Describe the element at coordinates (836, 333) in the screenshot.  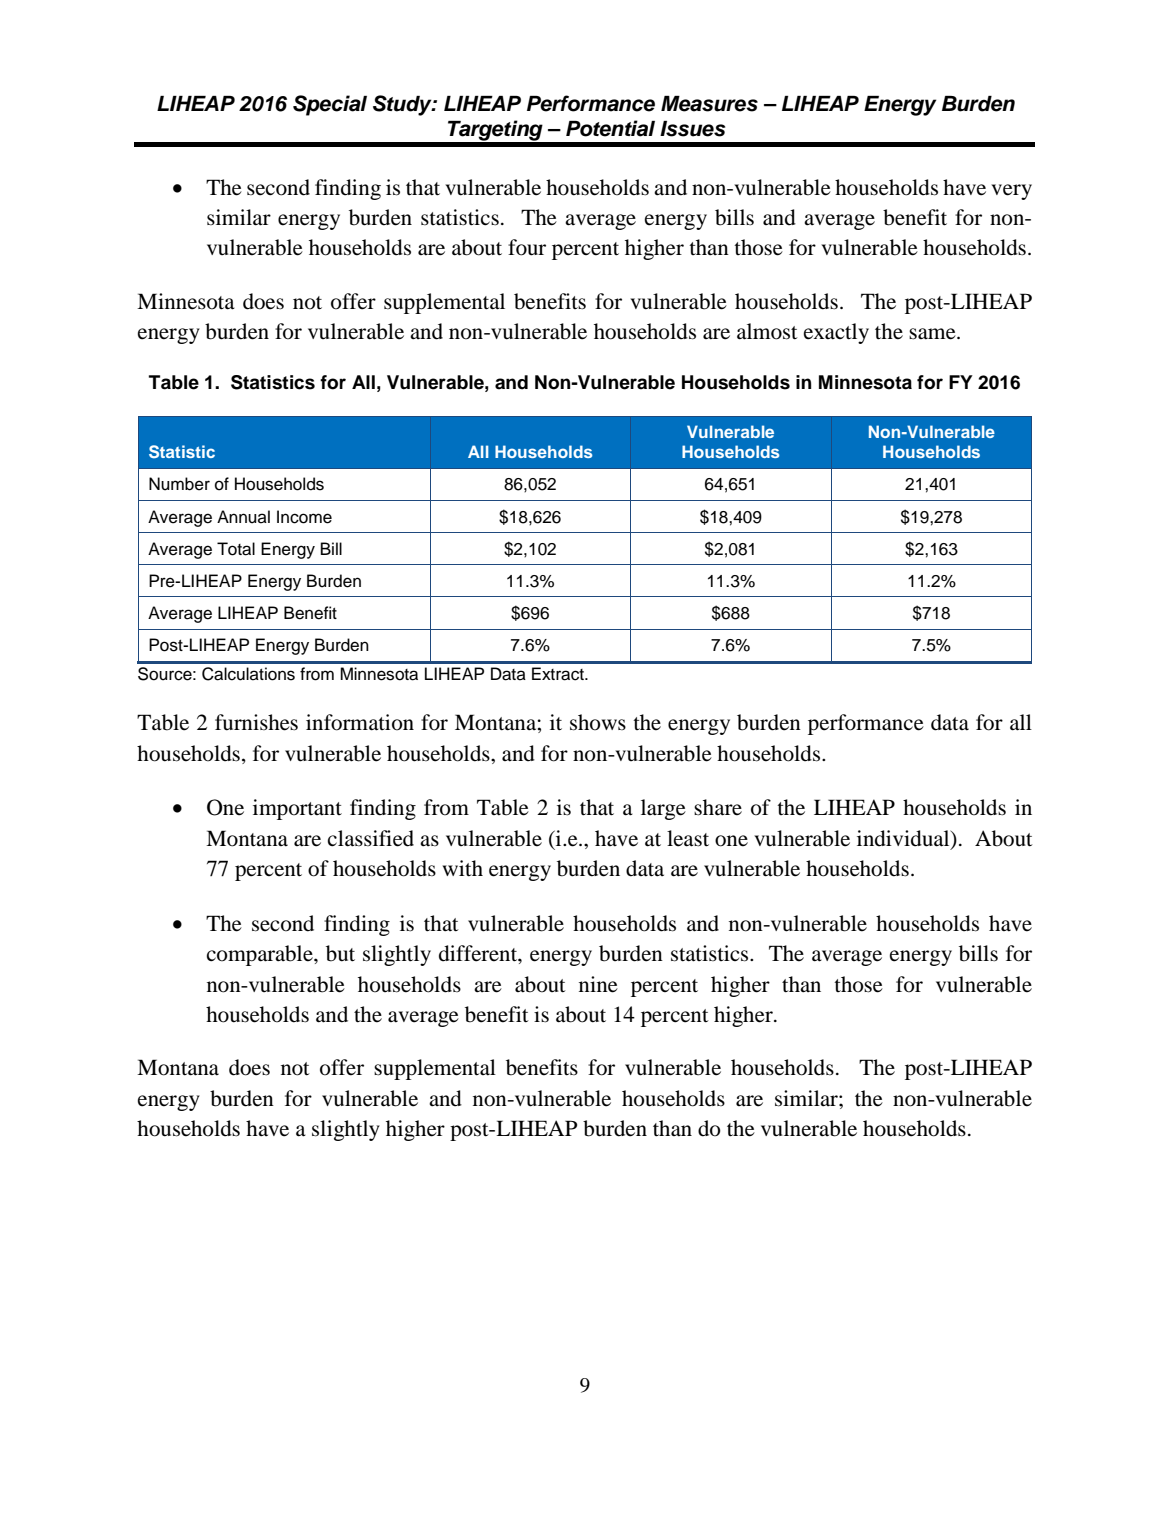
I see `exactly` at that location.
